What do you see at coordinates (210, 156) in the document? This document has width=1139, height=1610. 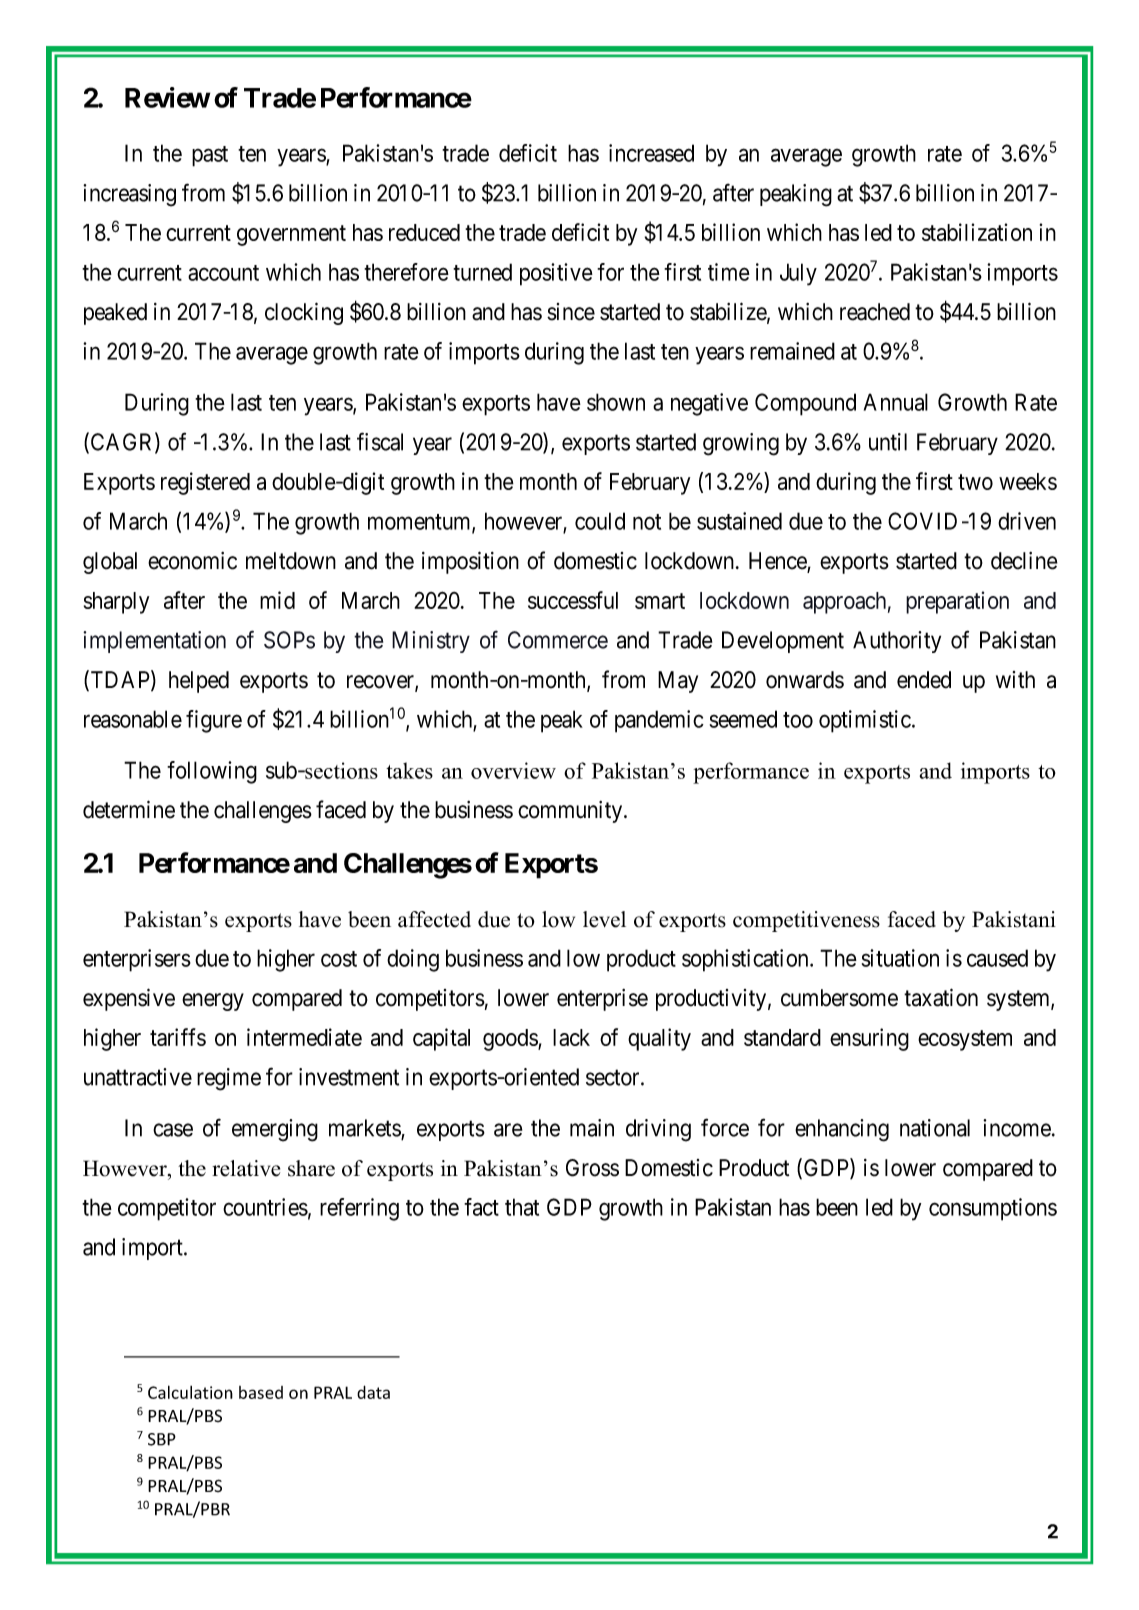 I see `past` at bounding box center [210, 156].
